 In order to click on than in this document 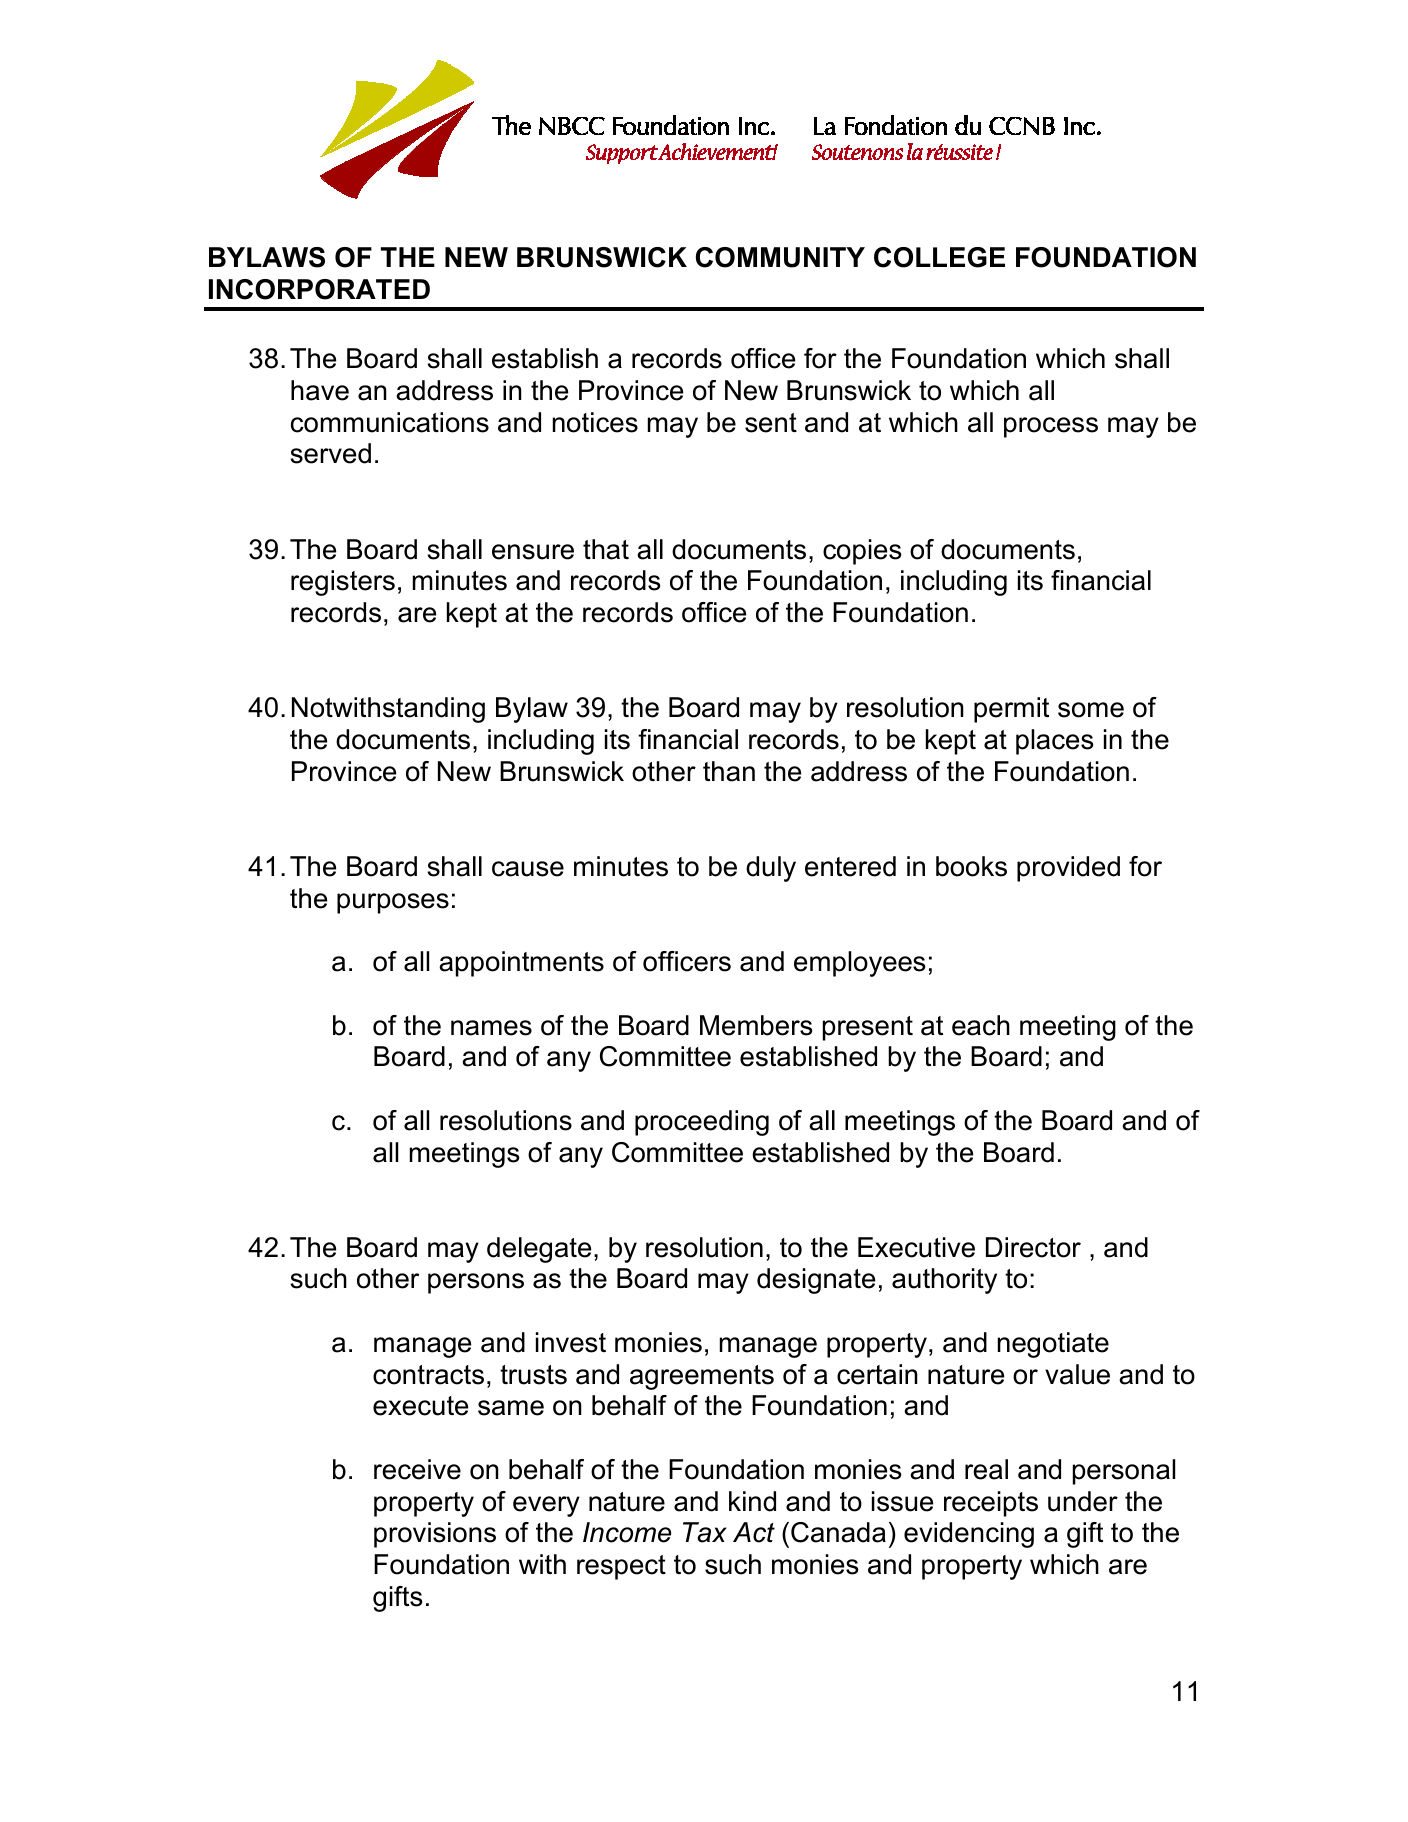, I will do `click(729, 771)`.
